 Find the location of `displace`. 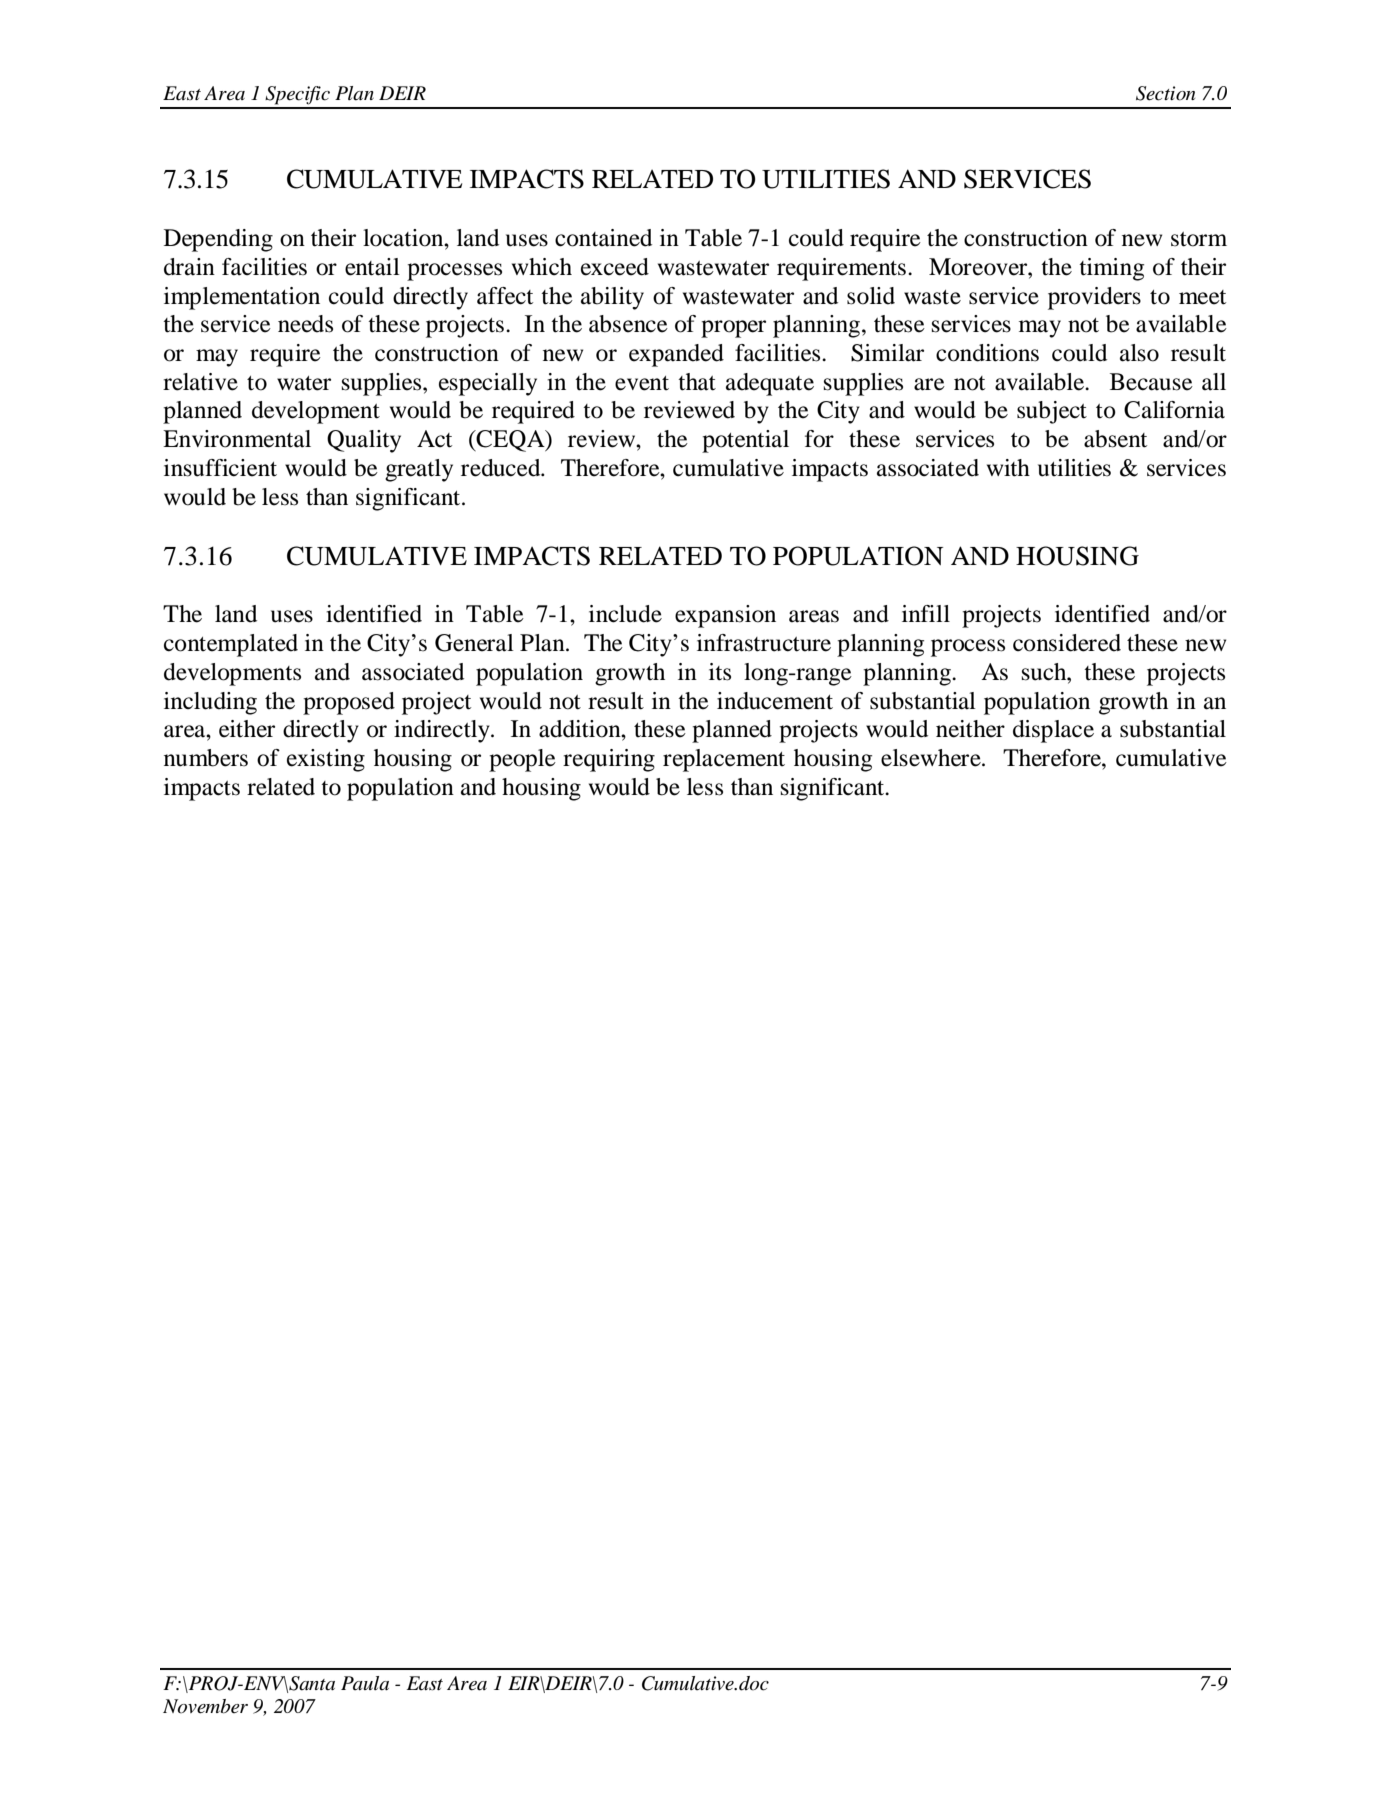

displace is located at coordinates (1053, 731).
